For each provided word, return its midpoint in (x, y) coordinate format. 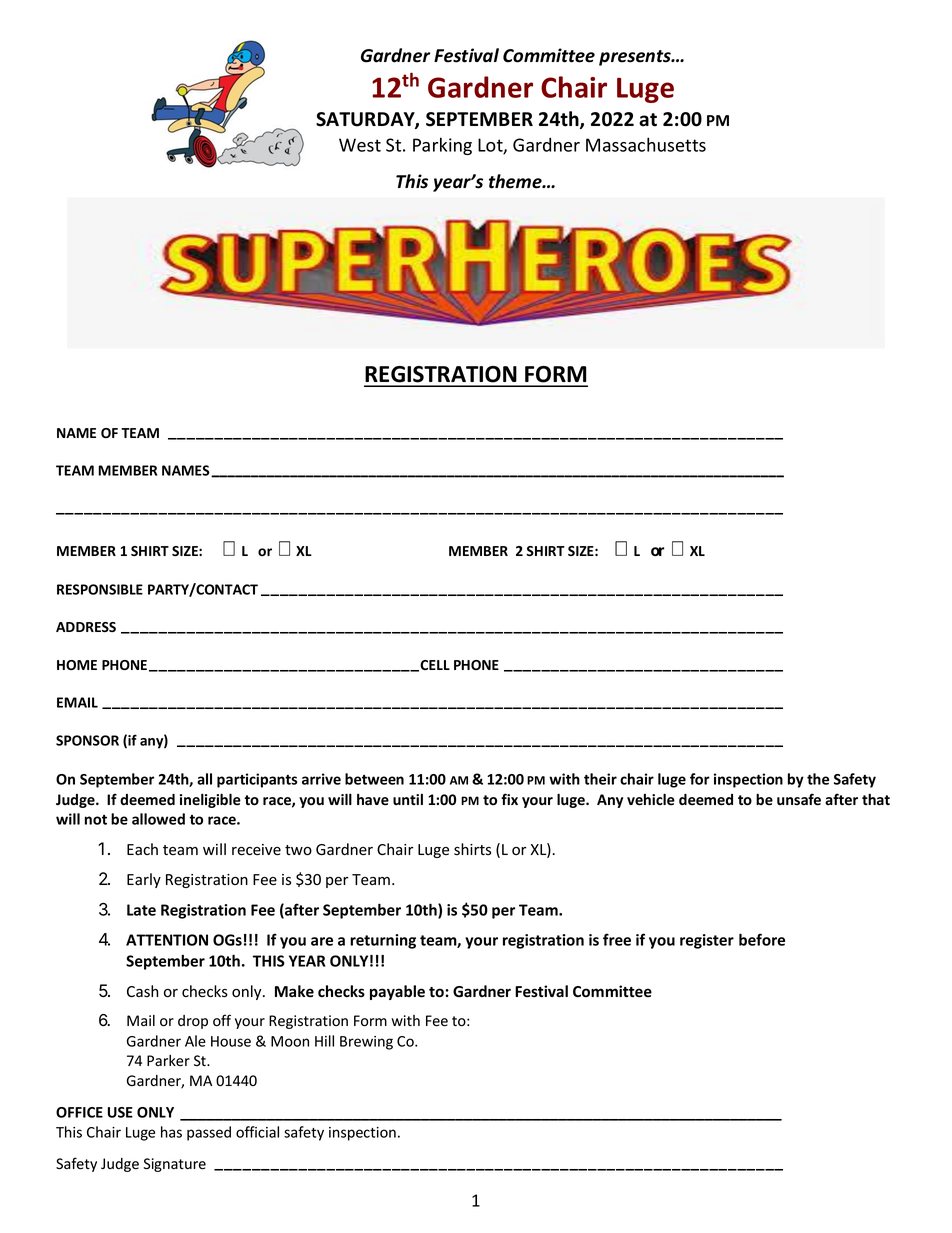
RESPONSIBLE (100, 589)
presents (636, 58)
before (762, 939)
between (374, 779)
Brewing (366, 1043)
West (360, 145)
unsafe (799, 799)
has (171, 1132)
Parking (442, 146)
